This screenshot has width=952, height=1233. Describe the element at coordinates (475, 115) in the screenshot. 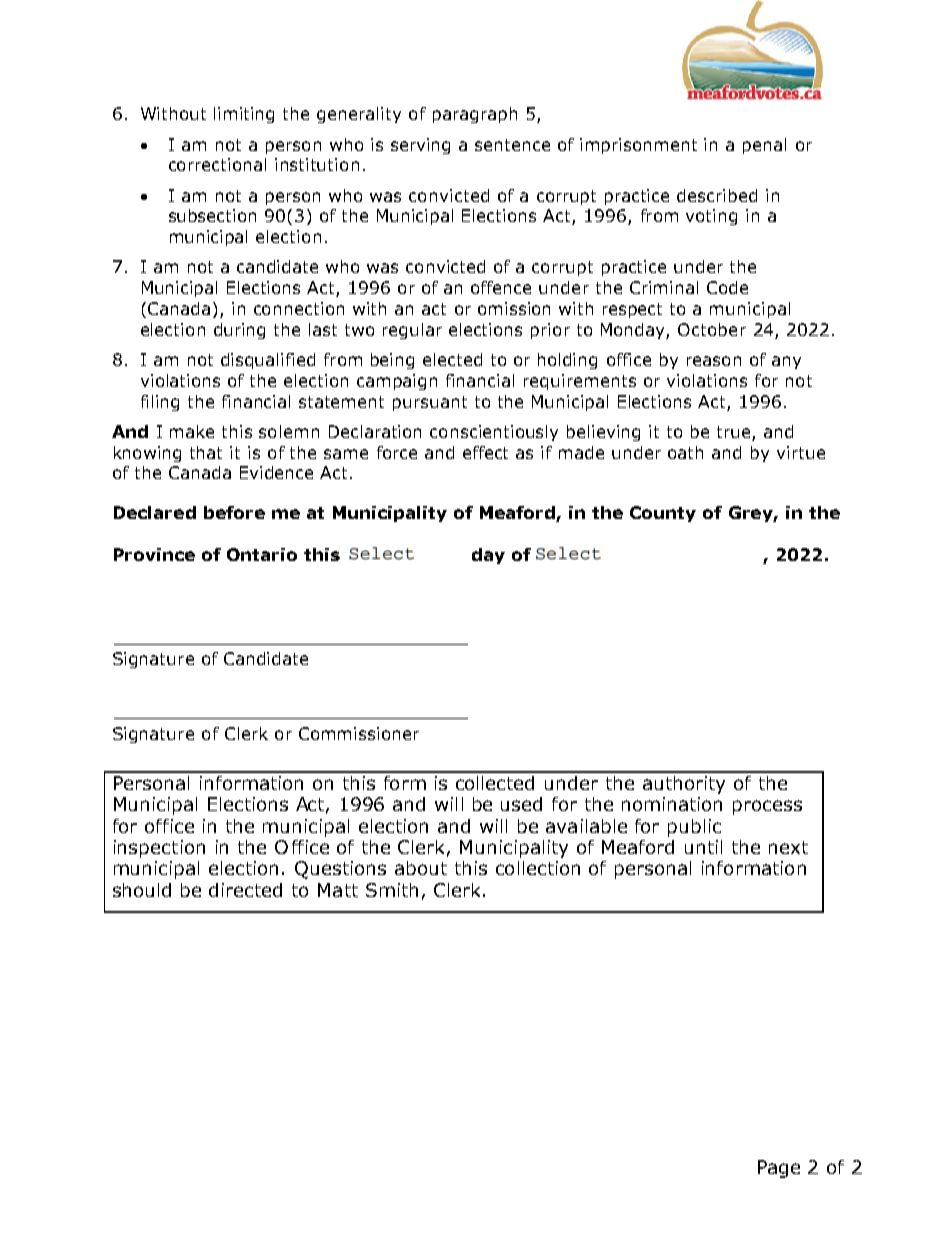

I see `paragraph` at that location.
